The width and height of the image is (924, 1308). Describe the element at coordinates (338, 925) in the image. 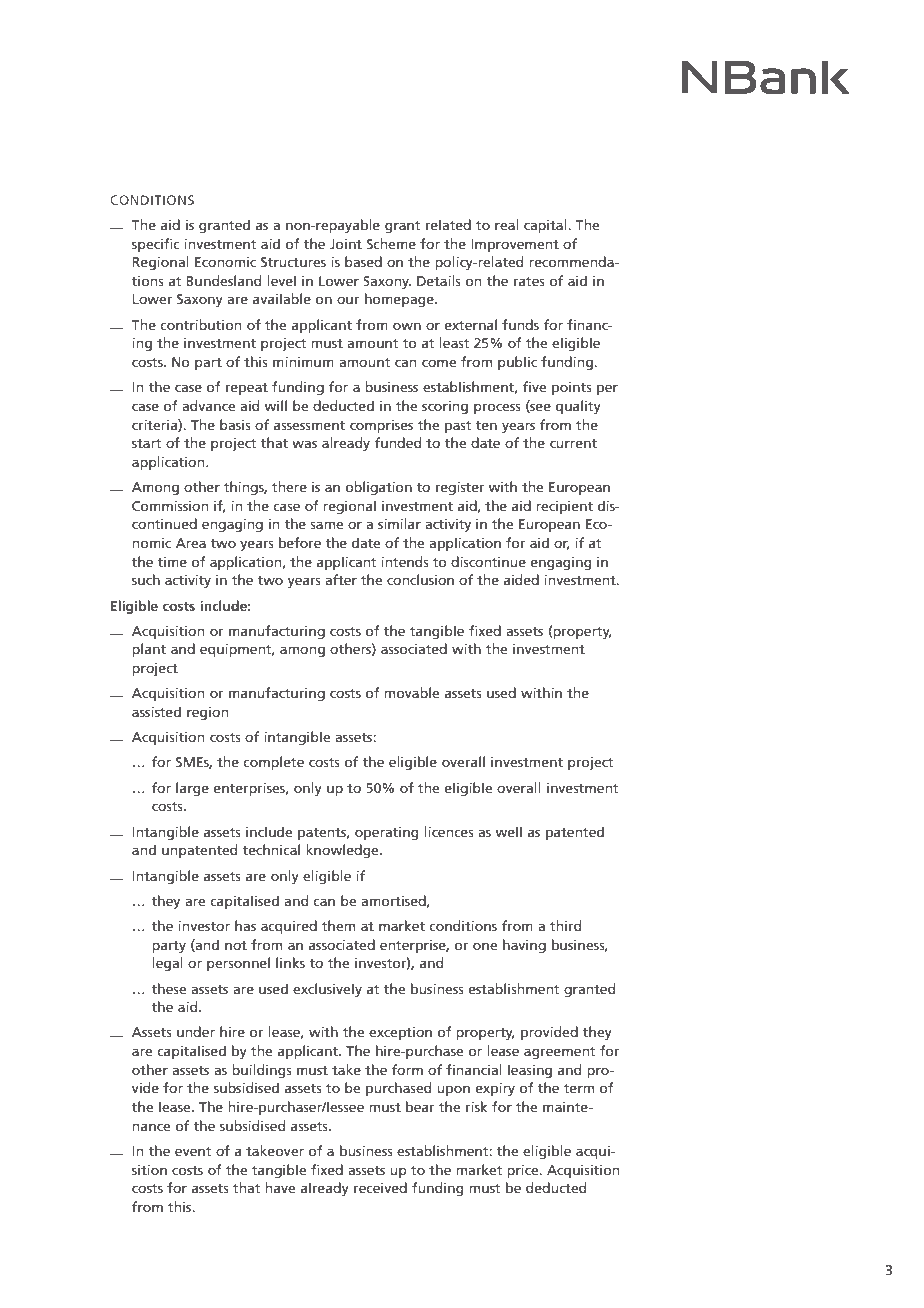

I see `them` at that location.
